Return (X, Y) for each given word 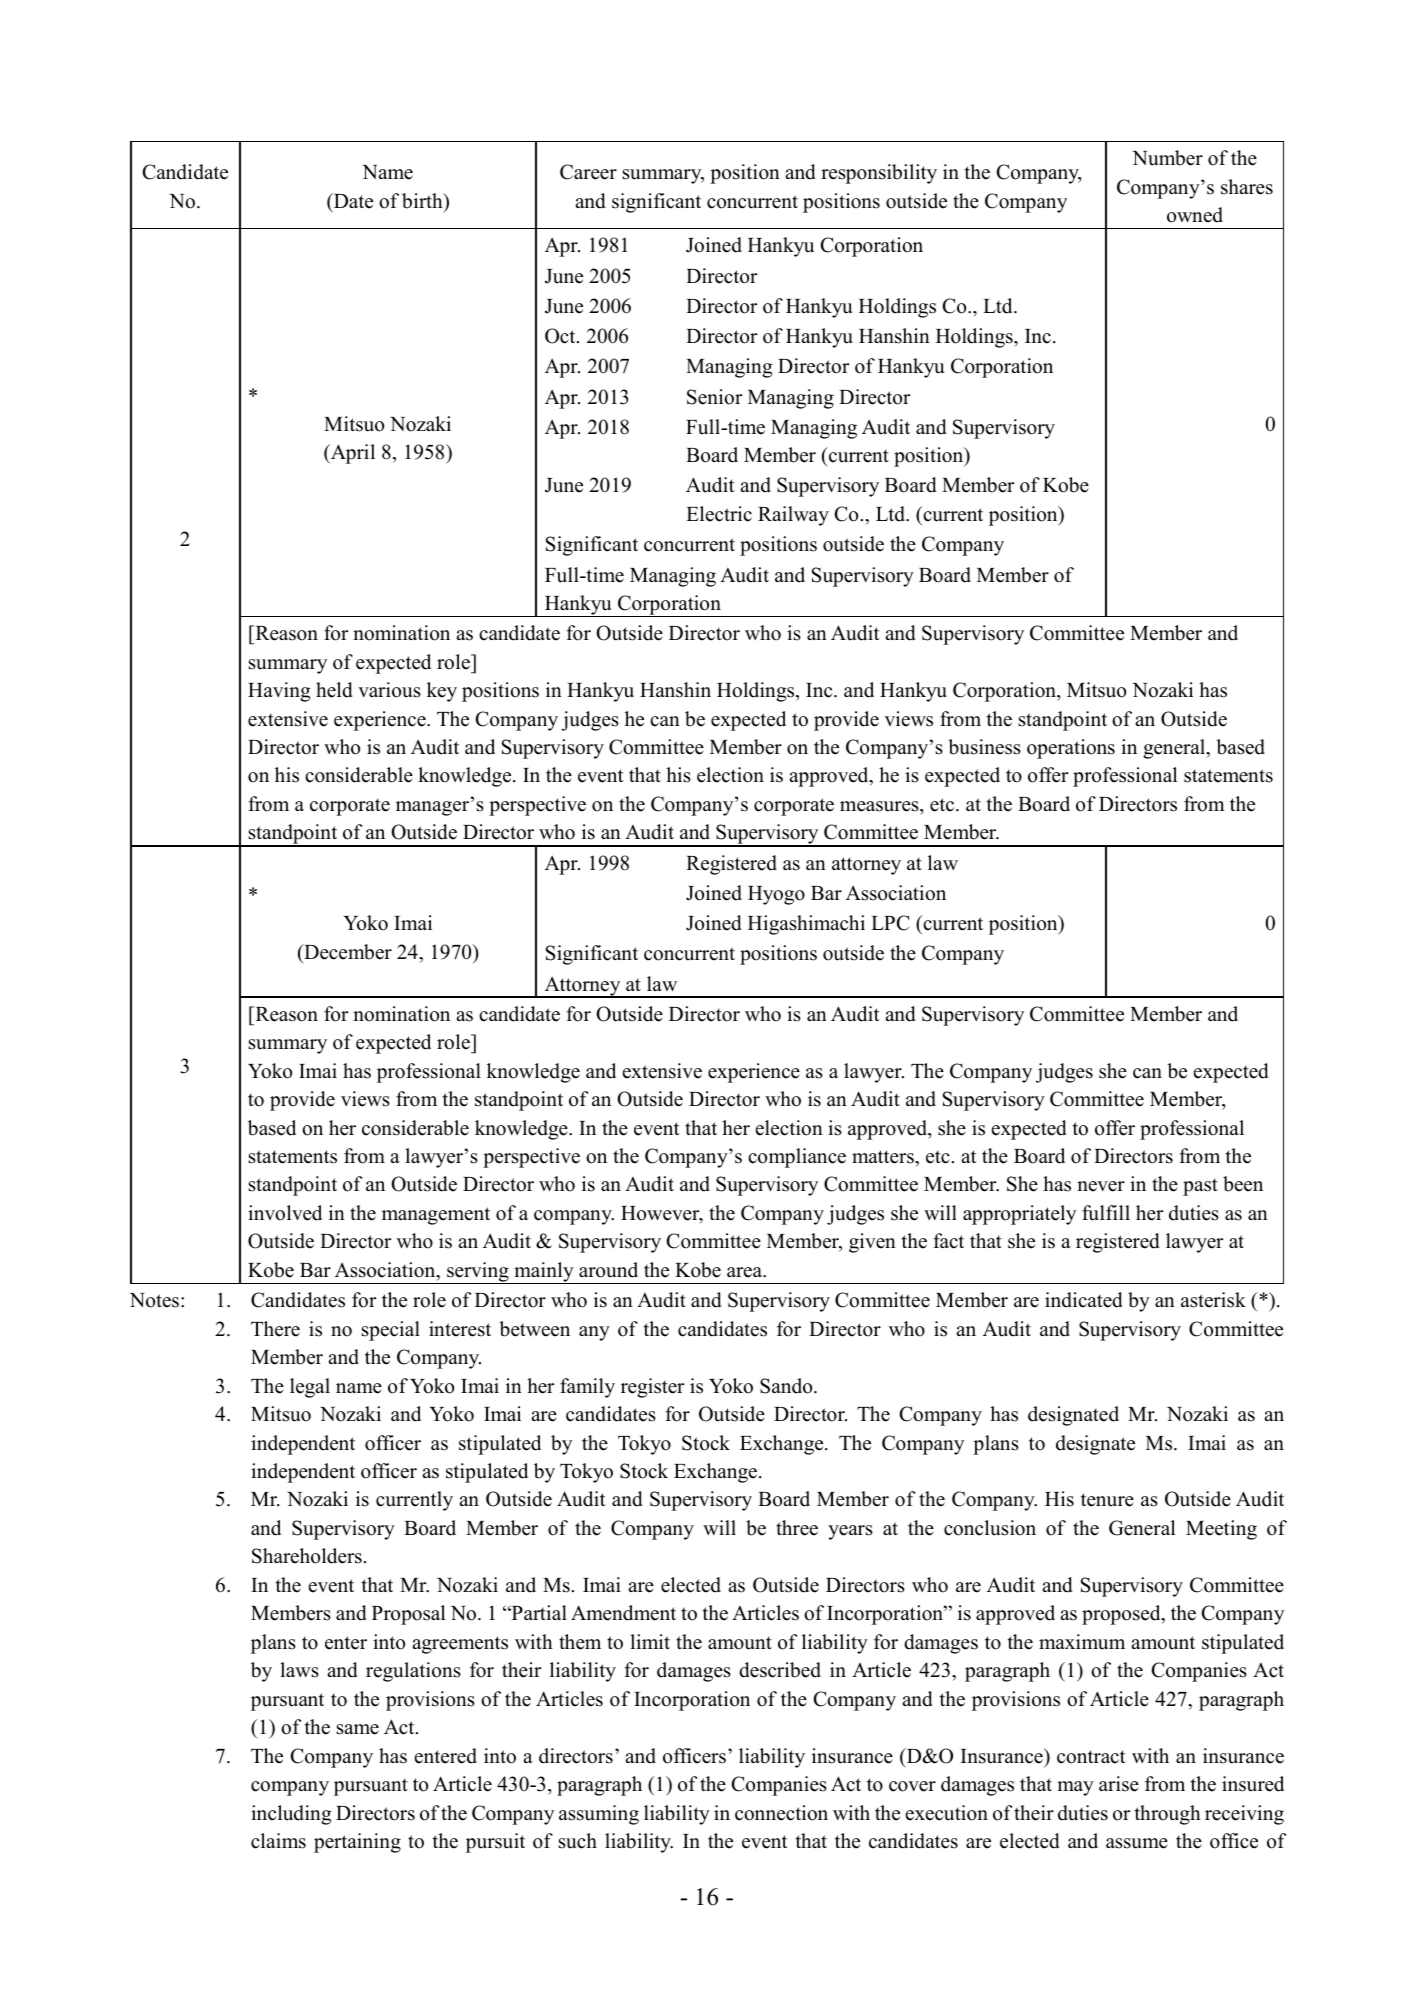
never (1101, 1186)
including (291, 1815)
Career (588, 172)
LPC (890, 923)
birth (423, 201)
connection (781, 1813)
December (347, 952)
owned (1195, 215)
